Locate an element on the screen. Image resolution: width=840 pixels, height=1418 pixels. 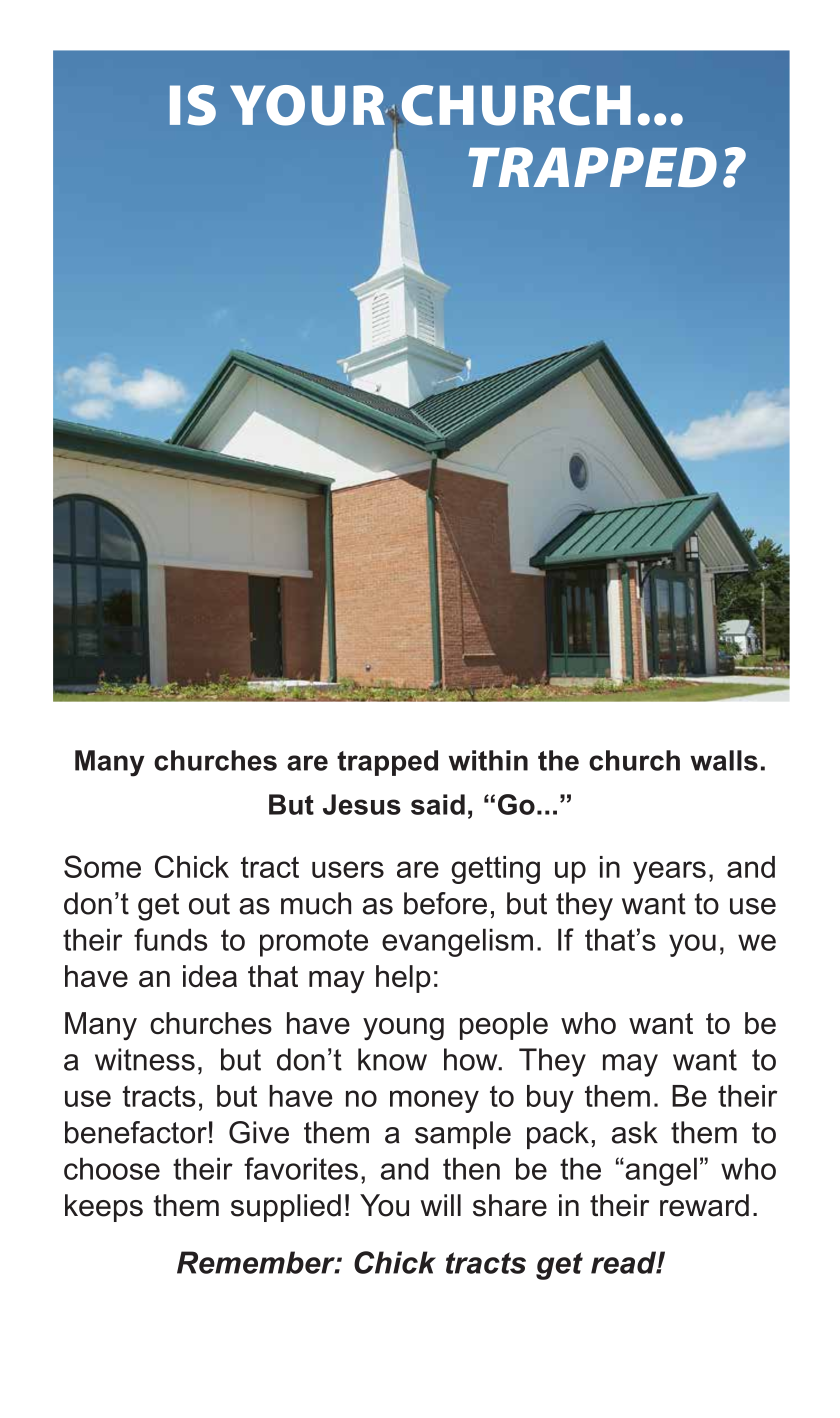
getting is located at coordinates (495, 870).
